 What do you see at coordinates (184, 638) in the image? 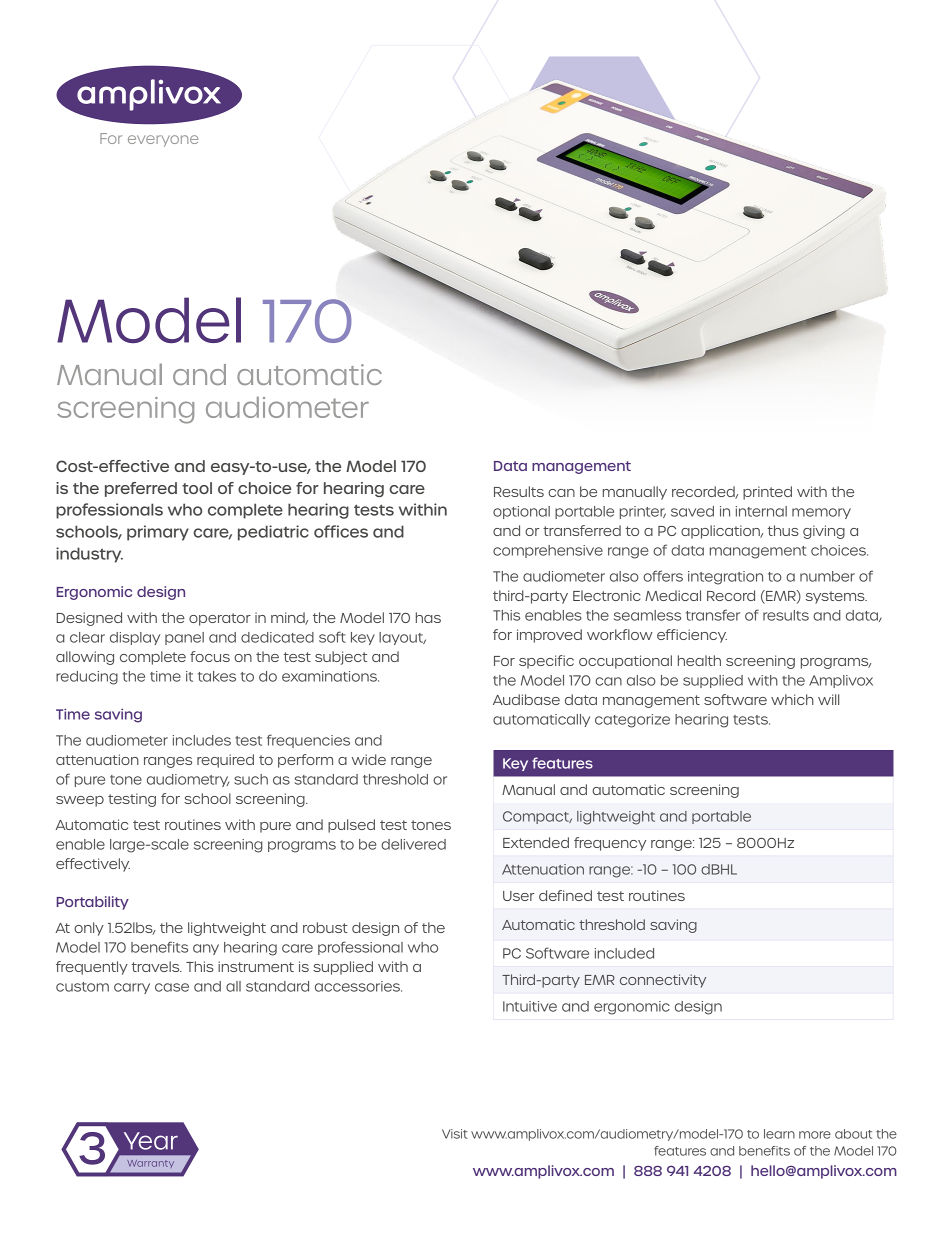
I see `panel` at bounding box center [184, 638].
